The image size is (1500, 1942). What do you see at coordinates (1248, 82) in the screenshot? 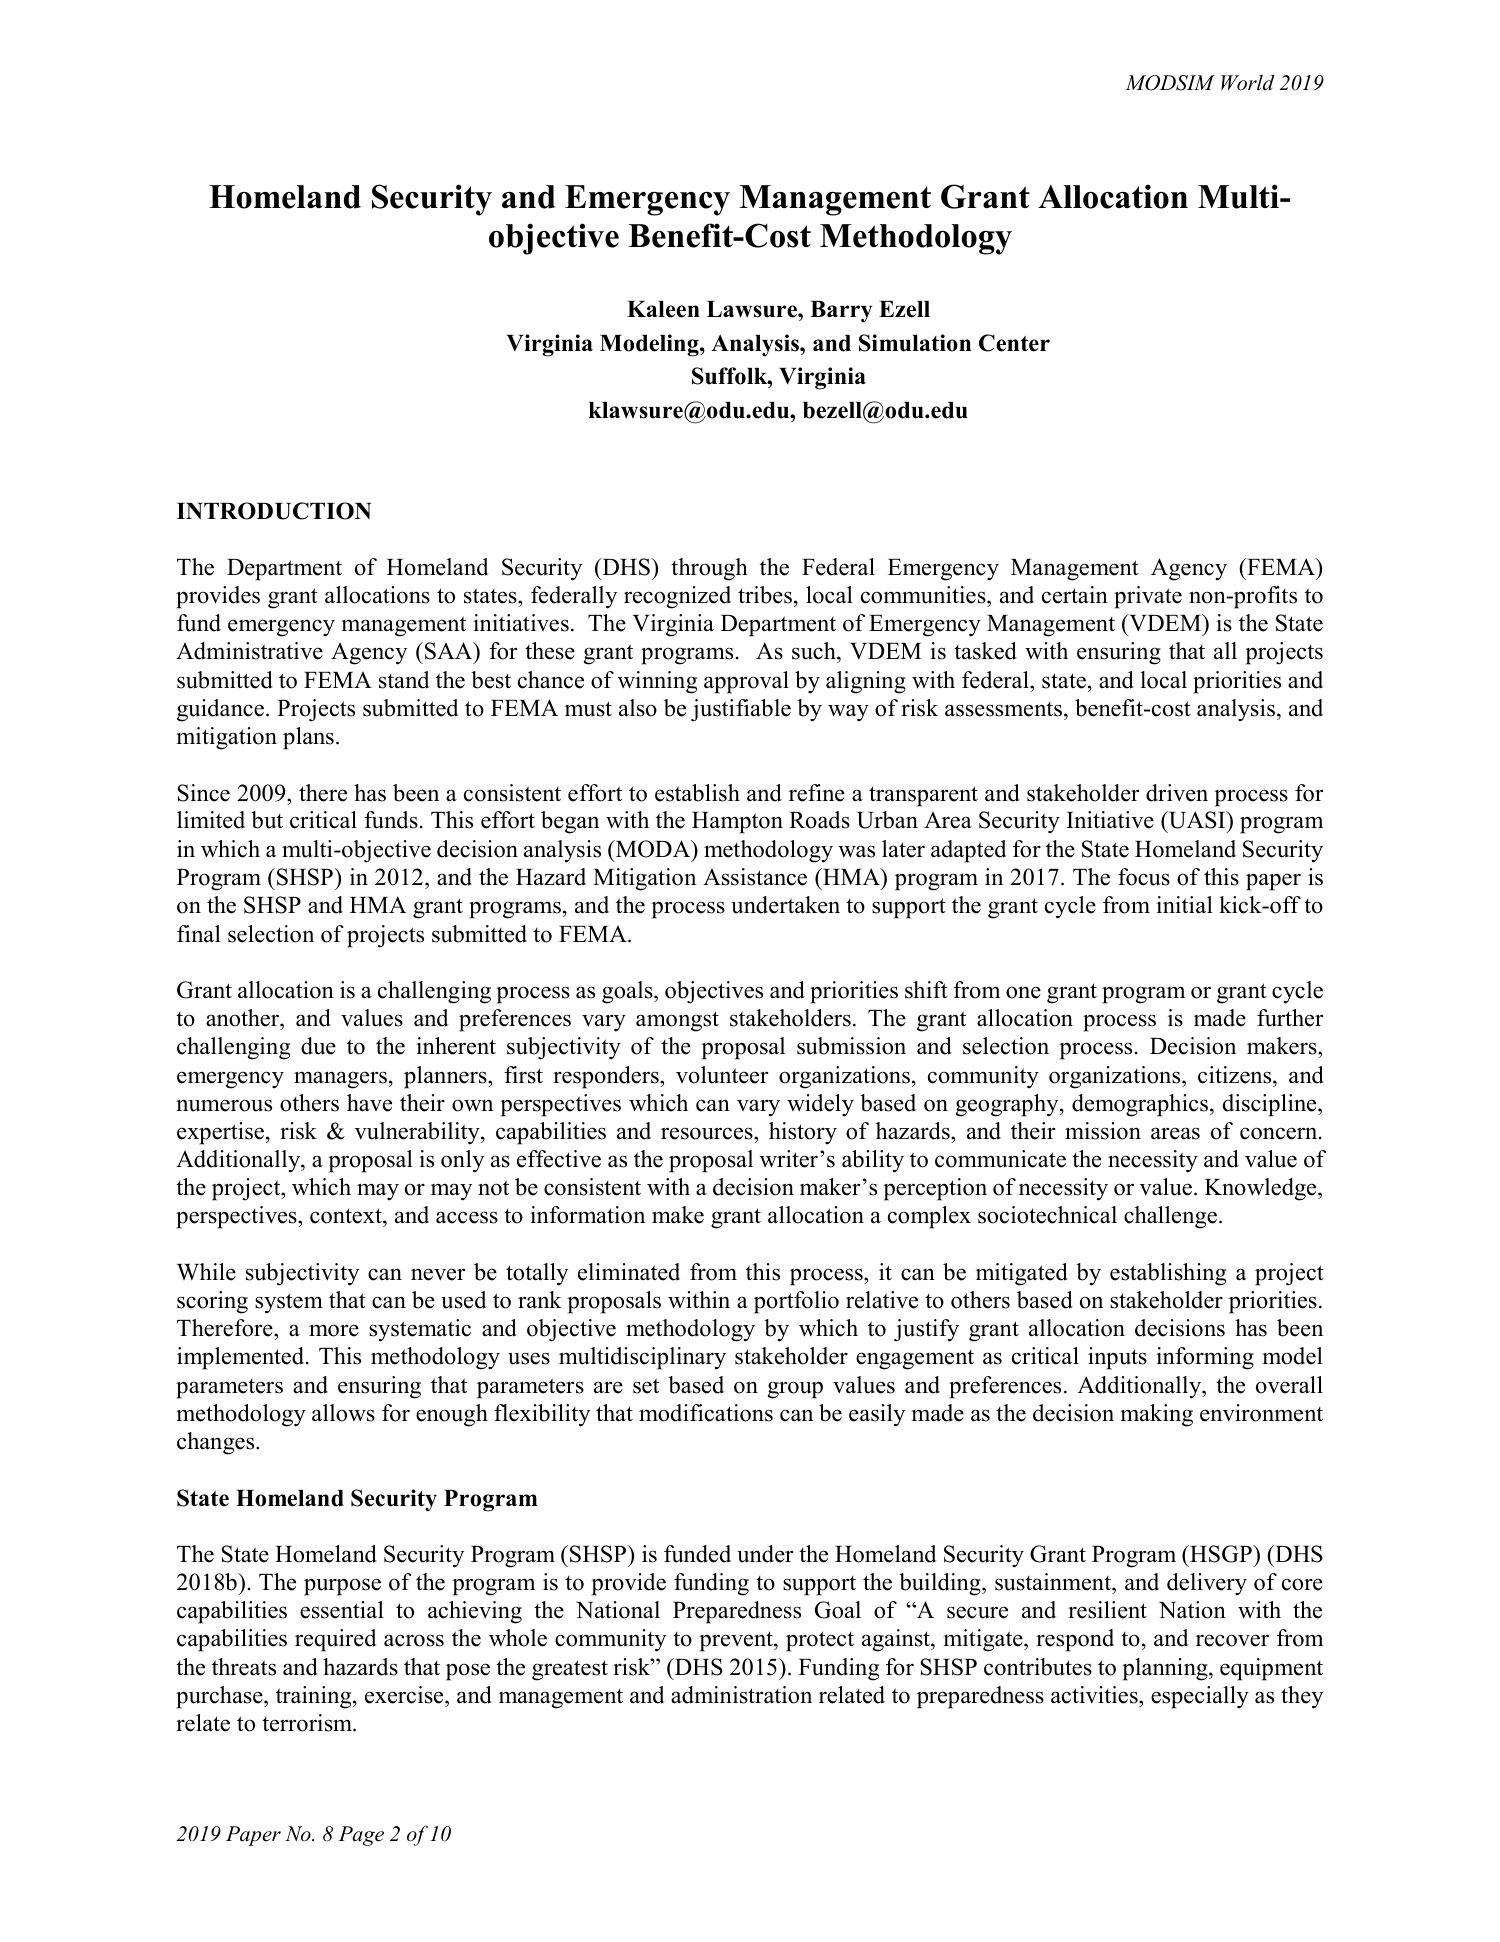
I see `World` at bounding box center [1248, 82].
